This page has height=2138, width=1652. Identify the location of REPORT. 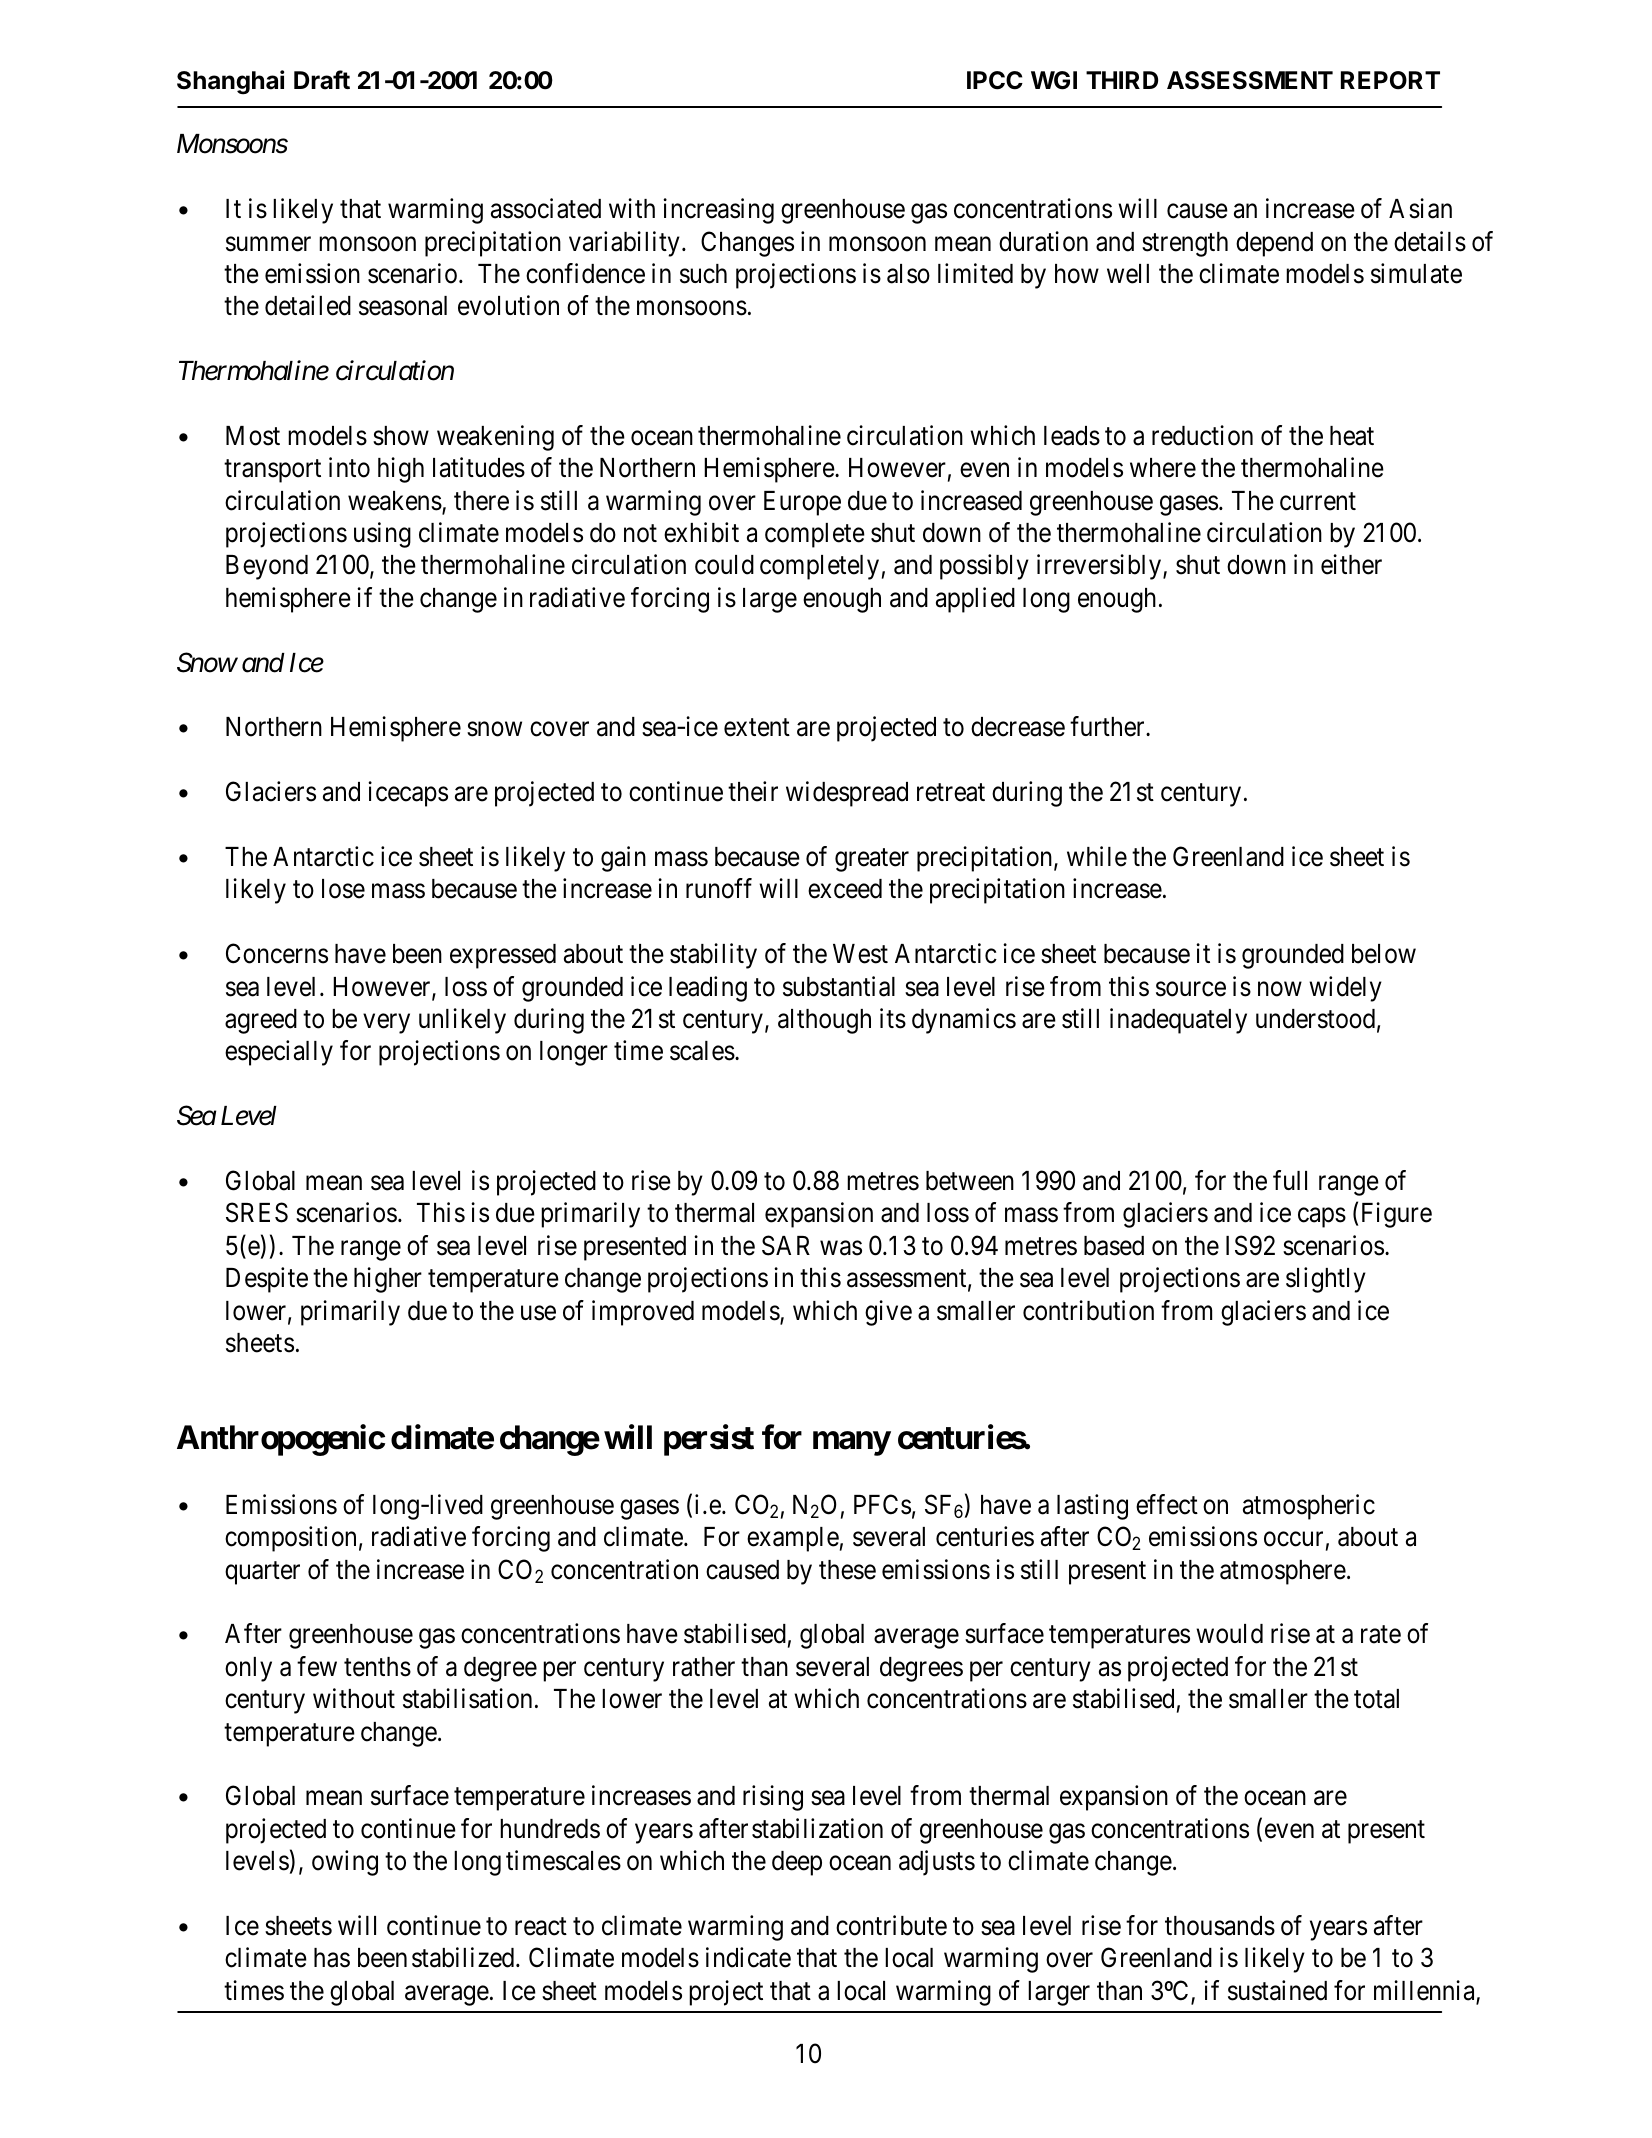
(1390, 80).
